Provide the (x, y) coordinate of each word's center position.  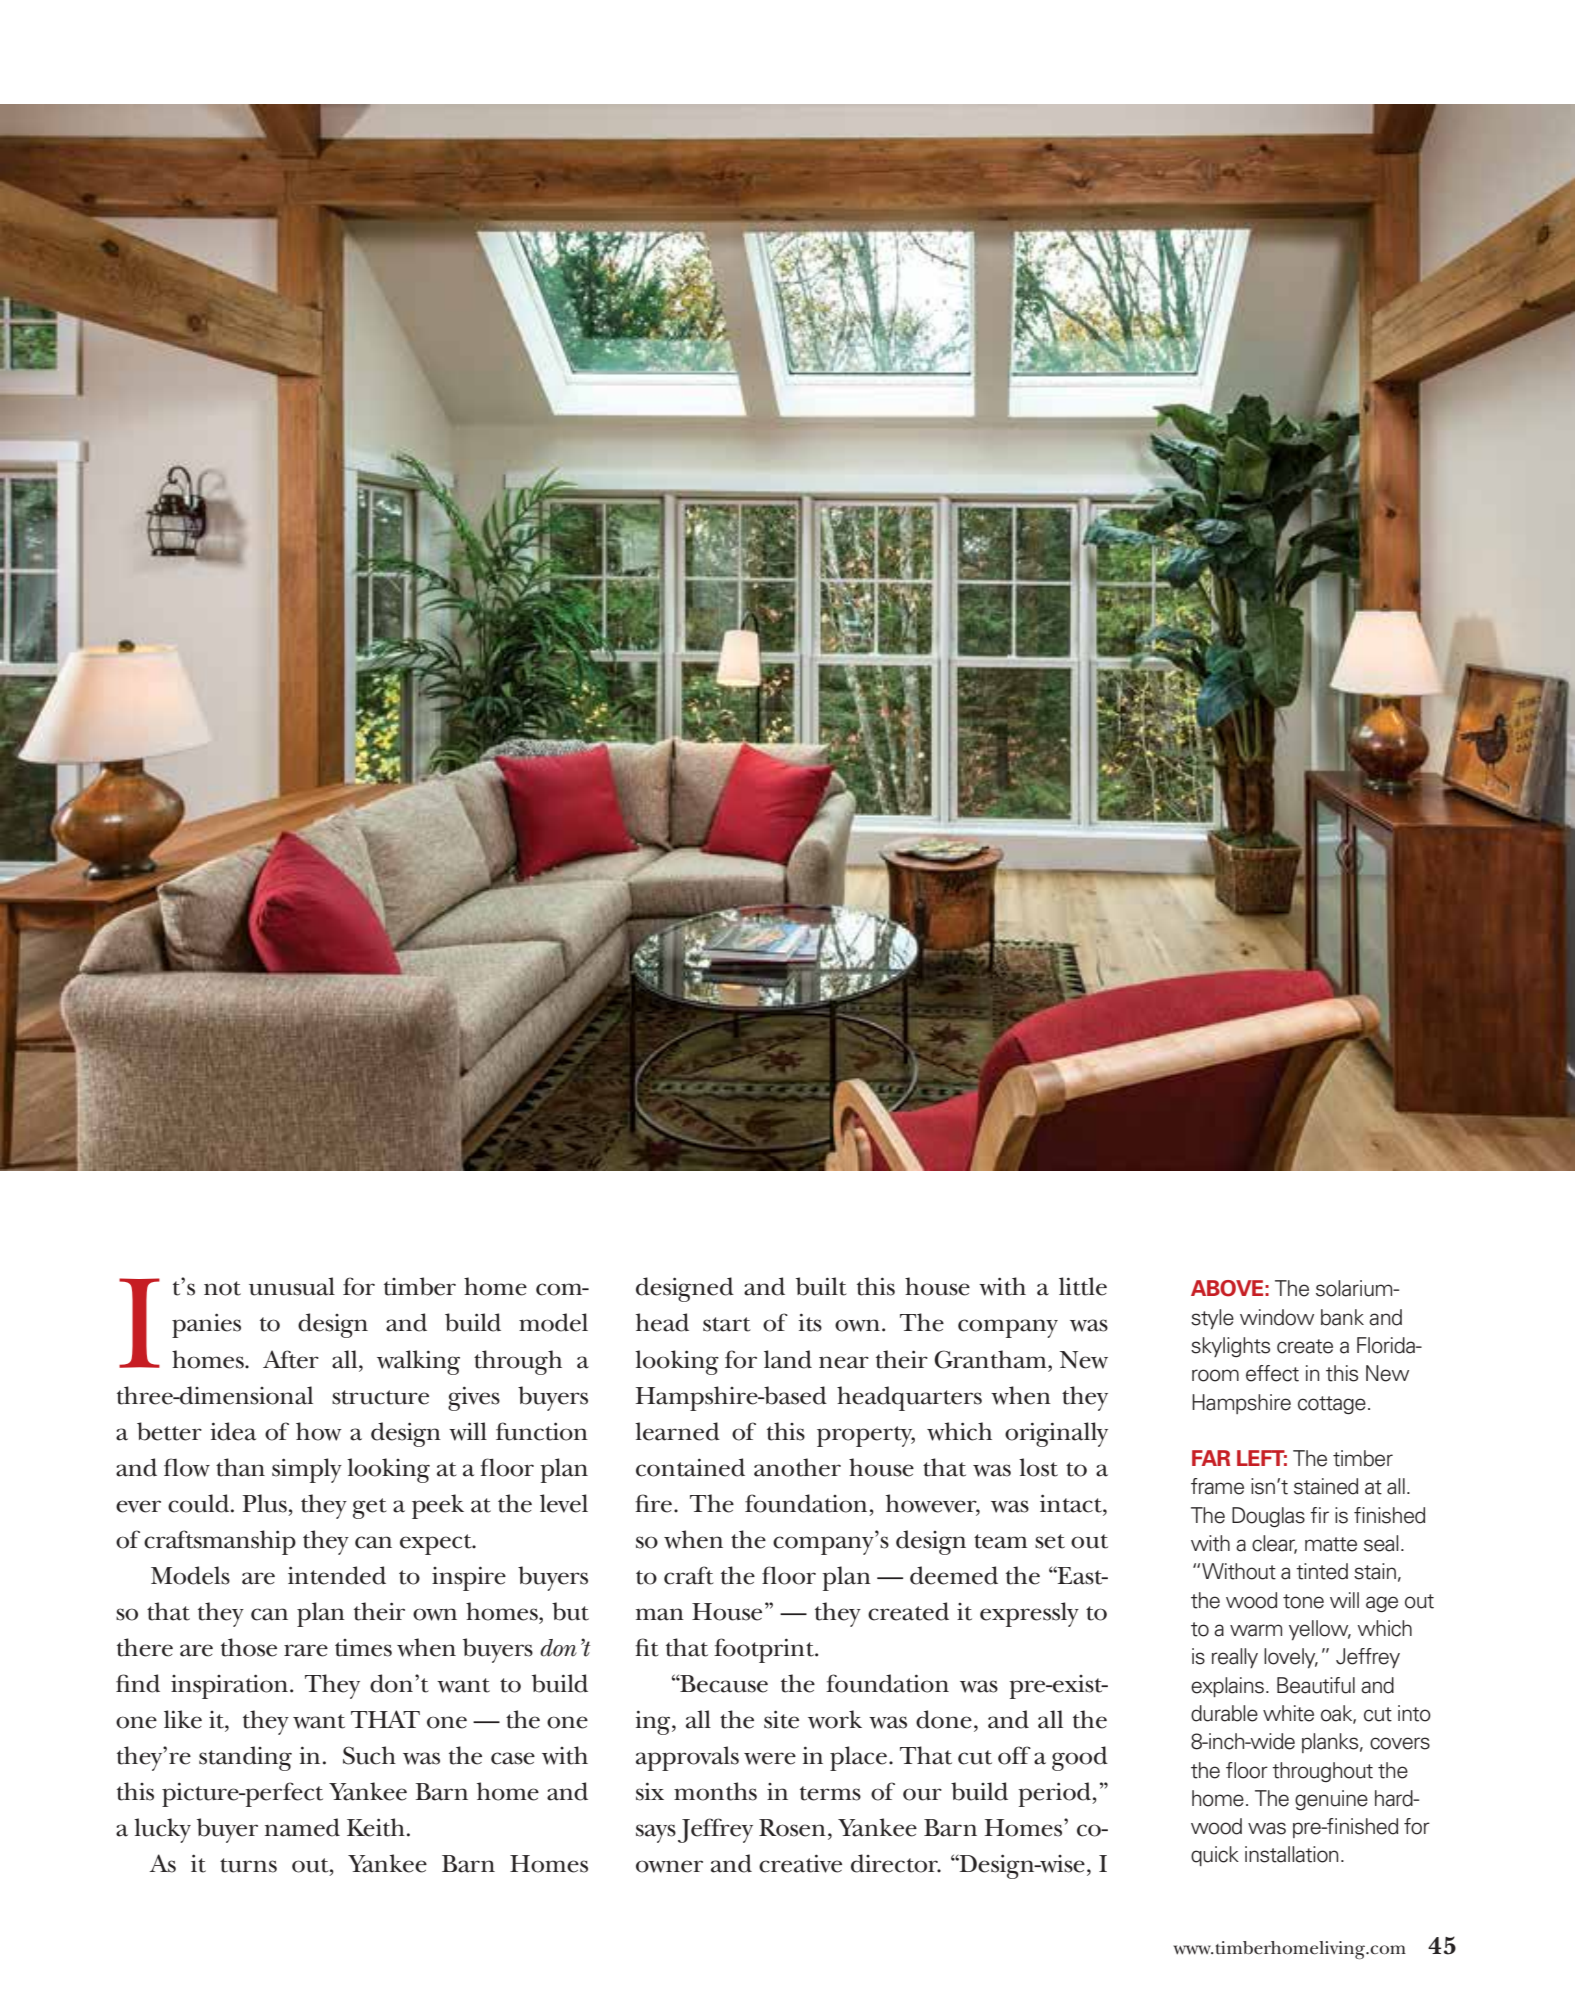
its (810, 1322)
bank (1342, 1317)
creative (800, 1863)
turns (248, 1865)
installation (1291, 1854)
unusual (292, 1286)
